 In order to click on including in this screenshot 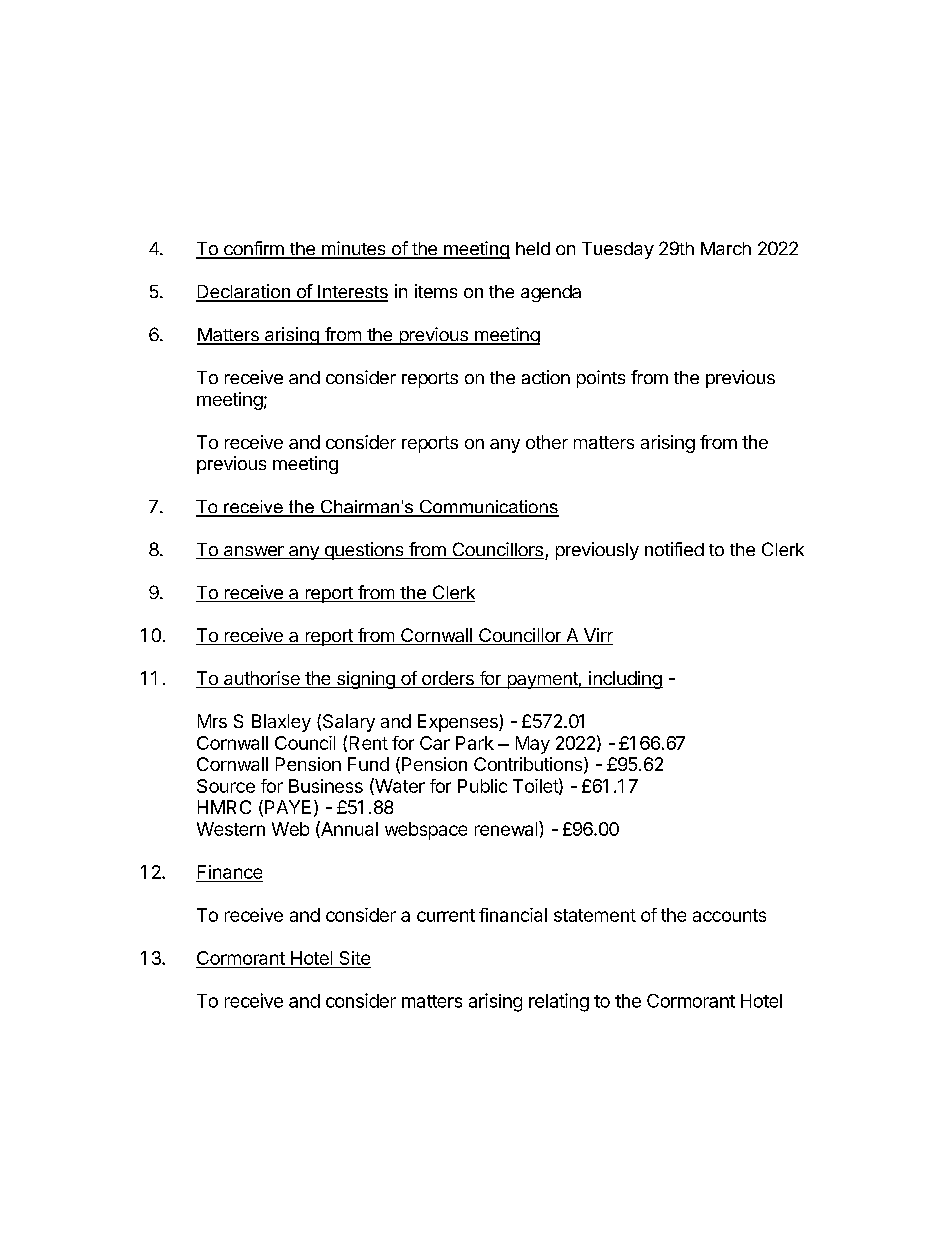, I will do `click(625, 680)`.
